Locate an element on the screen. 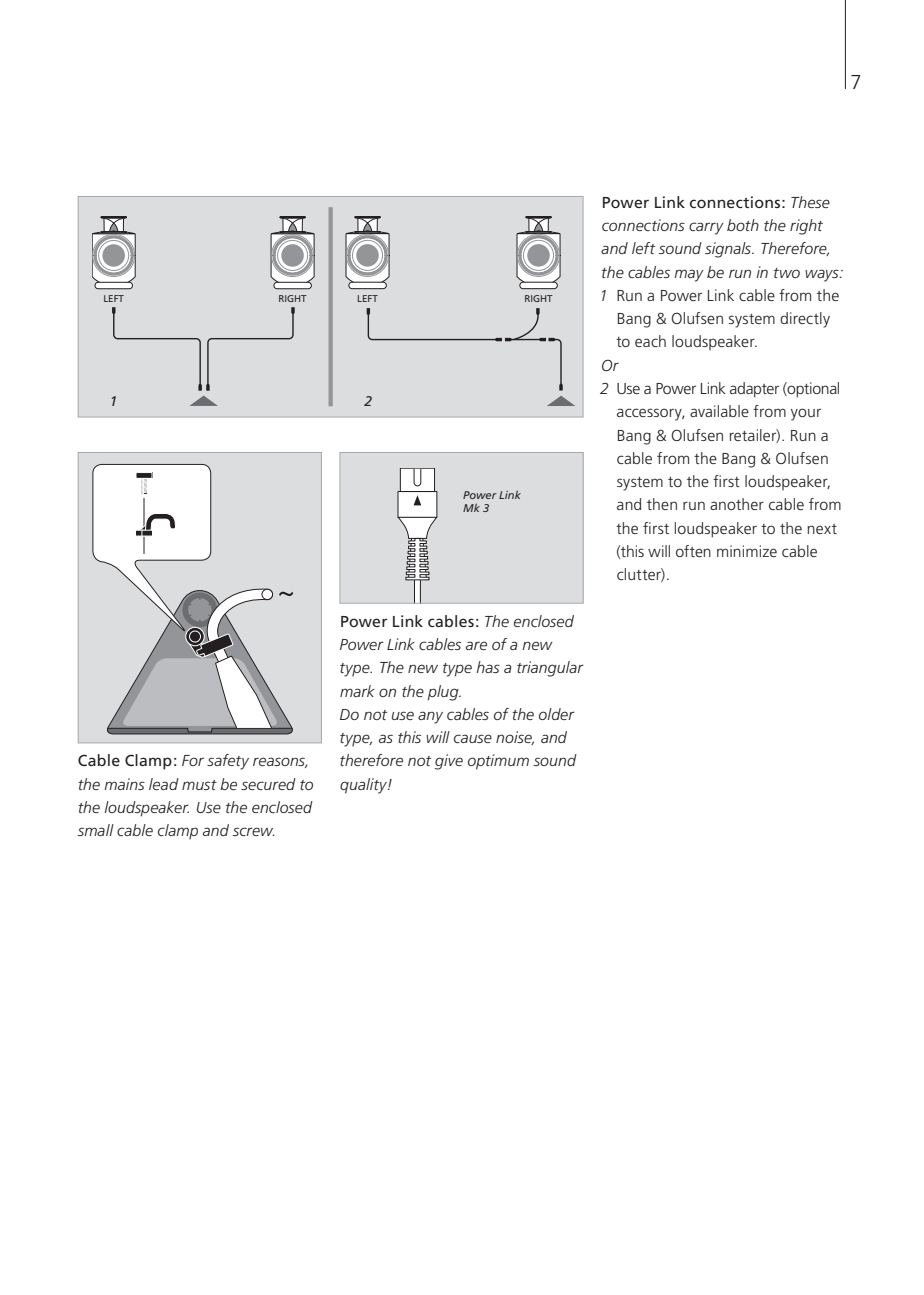  carry is located at coordinates (706, 228).
